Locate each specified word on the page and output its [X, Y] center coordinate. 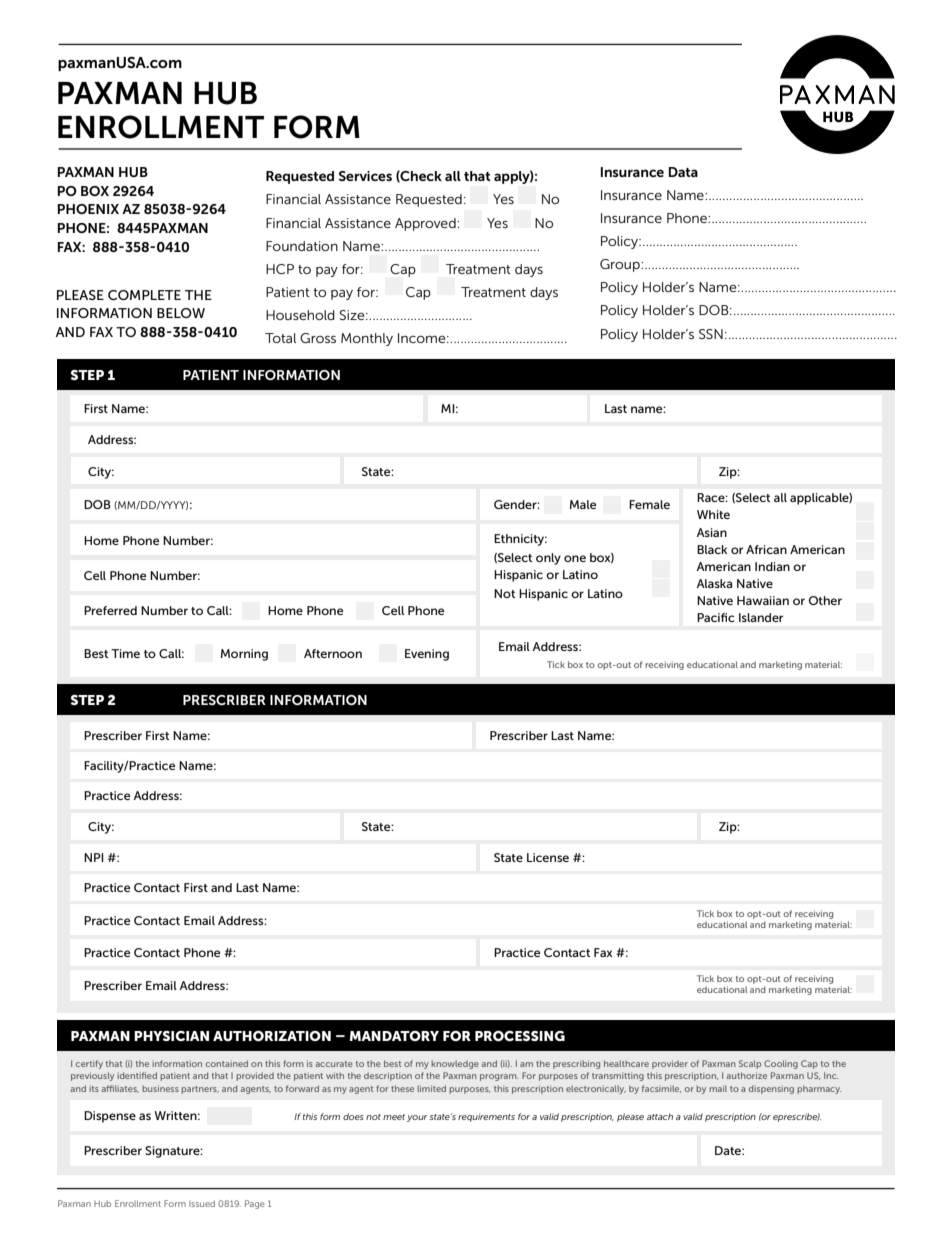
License [548, 857]
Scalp [750, 1064]
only [548, 559]
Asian [711, 532]
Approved [426, 224]
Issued [202, 1203]
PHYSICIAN [171, 1036]
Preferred [110, 610]
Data [683, 172]
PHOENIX [88, 209]
